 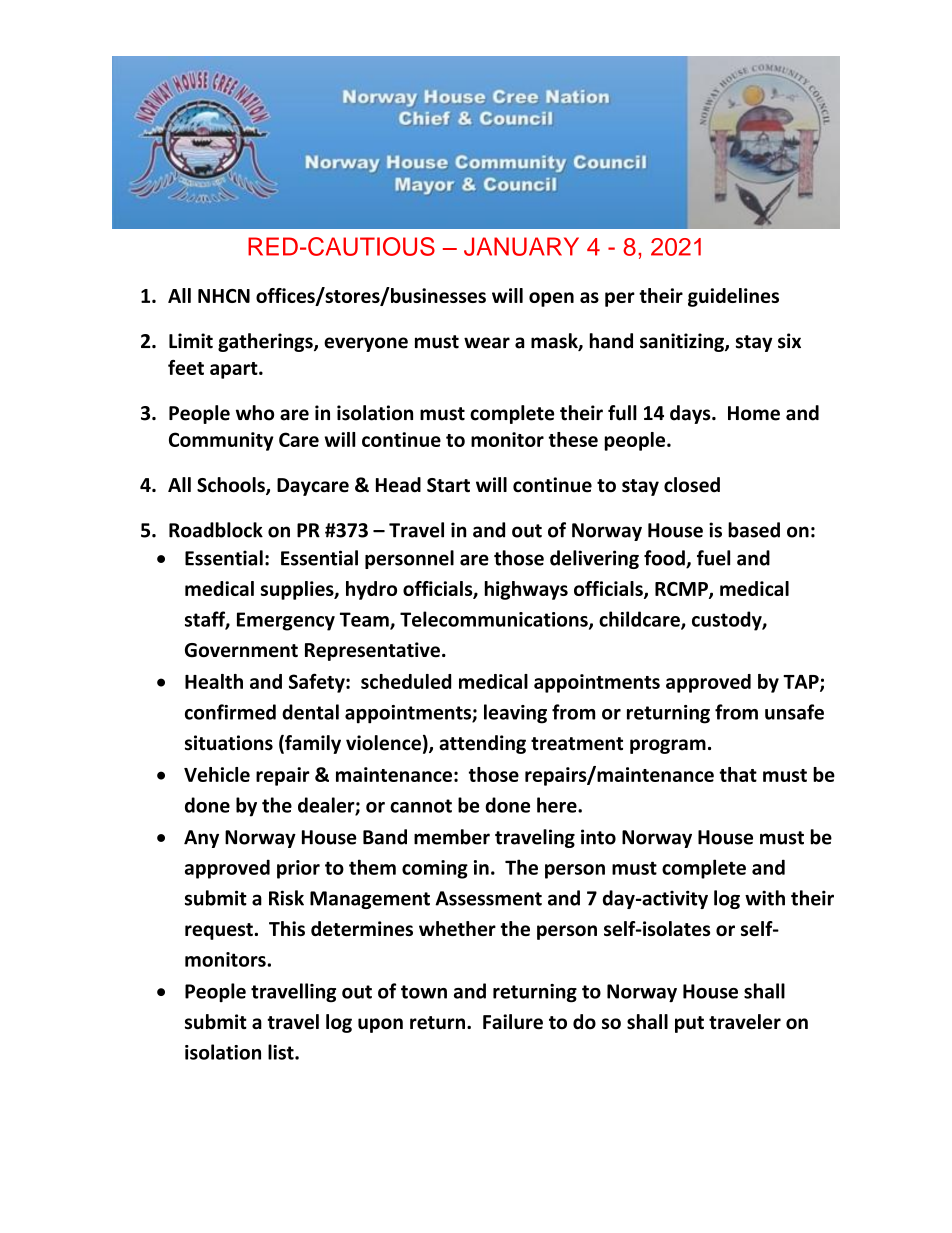 I want to click on guidelines, so click(x=733, y=297).
